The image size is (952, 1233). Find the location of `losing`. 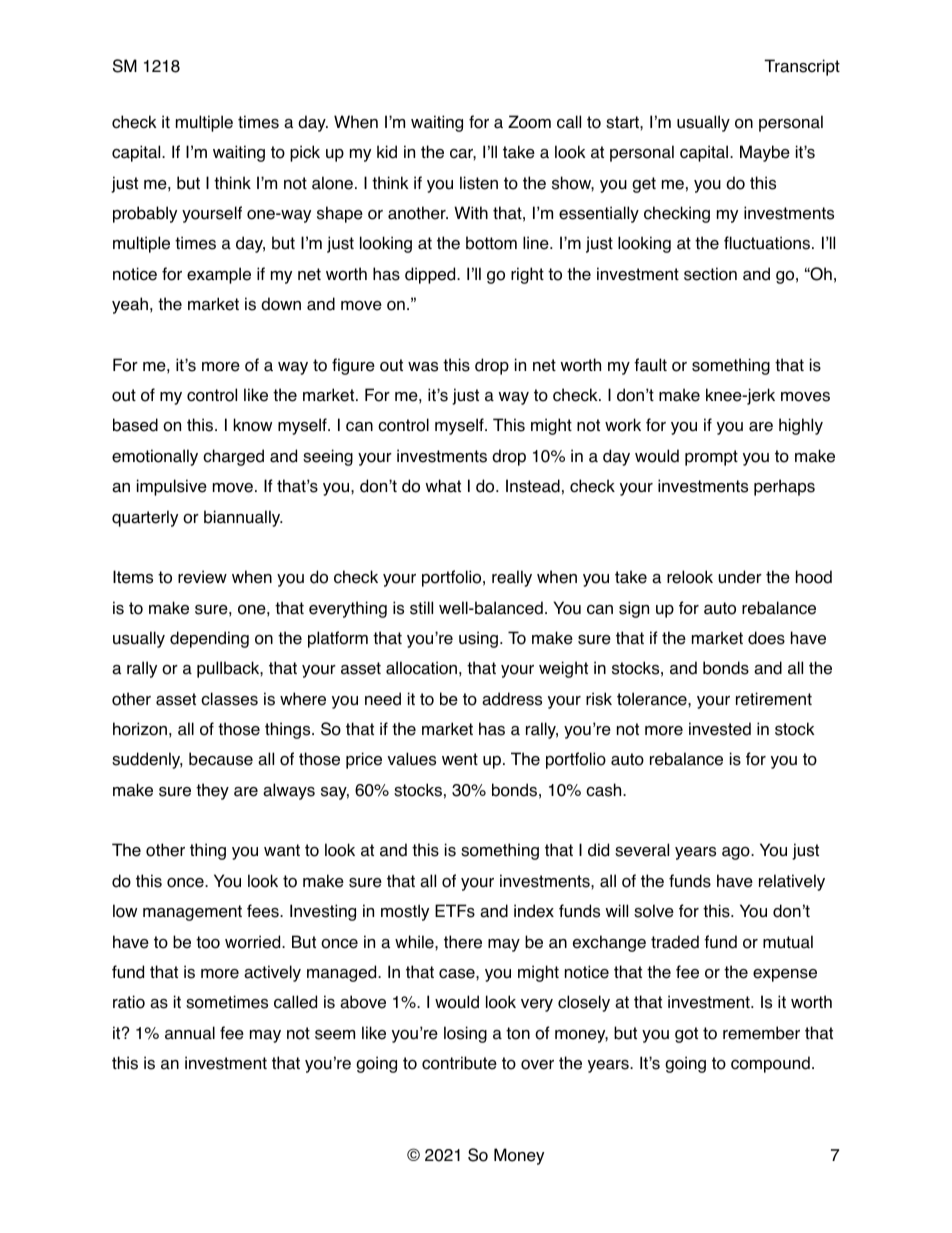

losing is located at coordinates (465, 1034).
